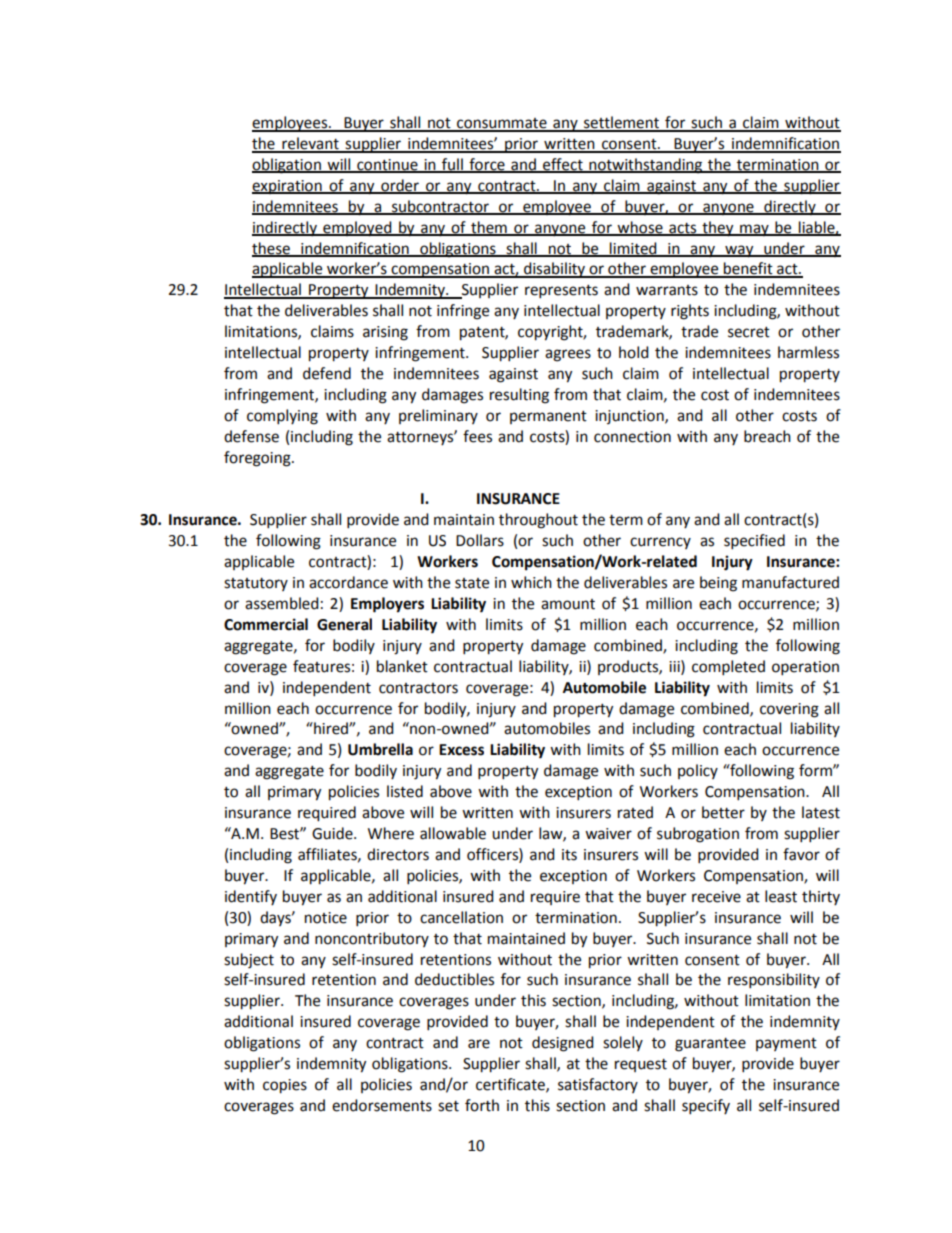 The image size is (952, 1233). What do you see at coordinates (344, 624) in the screenshot?
I see `General` at bounding box center [344, 624].
